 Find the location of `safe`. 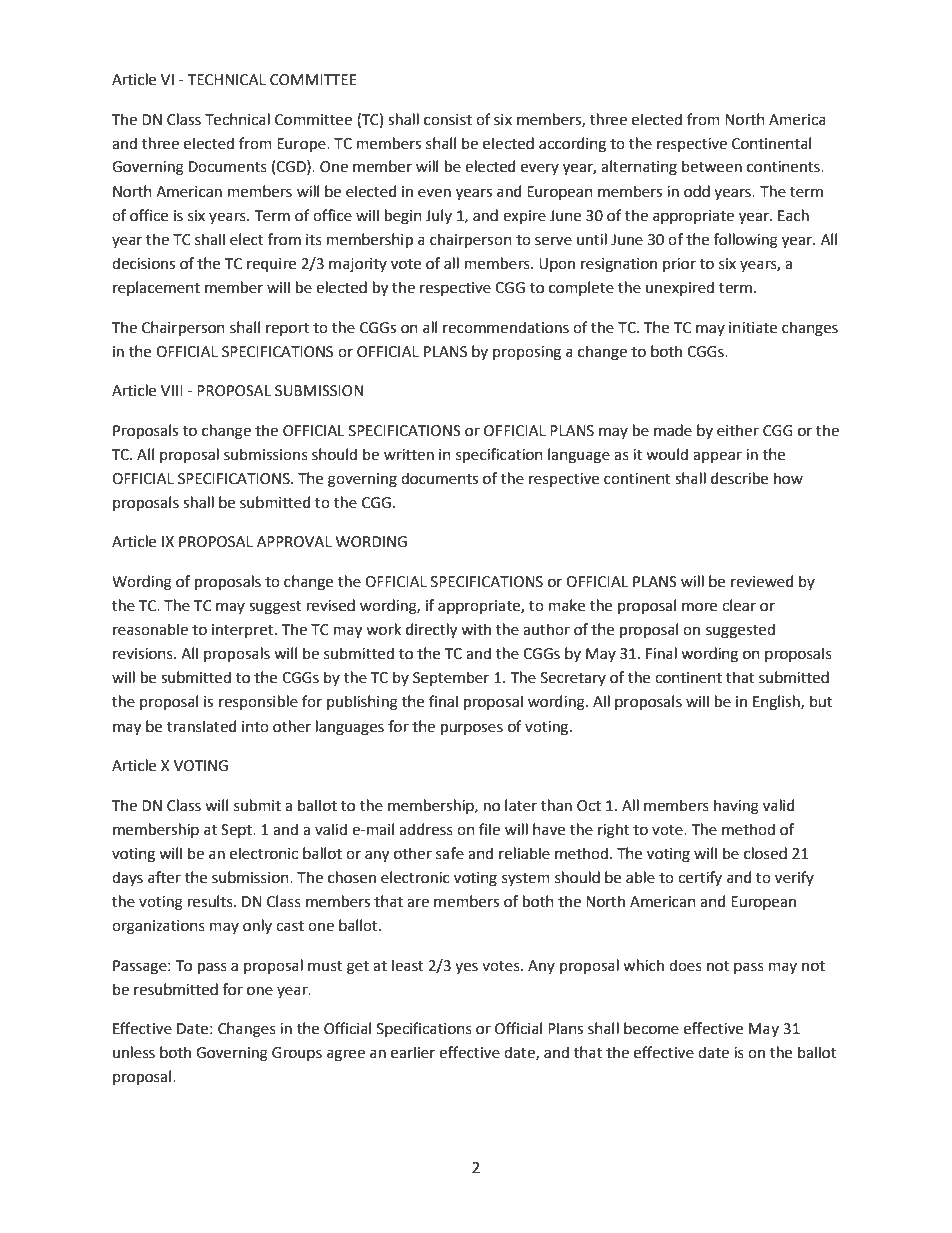

safe is located at coordinates (450, 853).
